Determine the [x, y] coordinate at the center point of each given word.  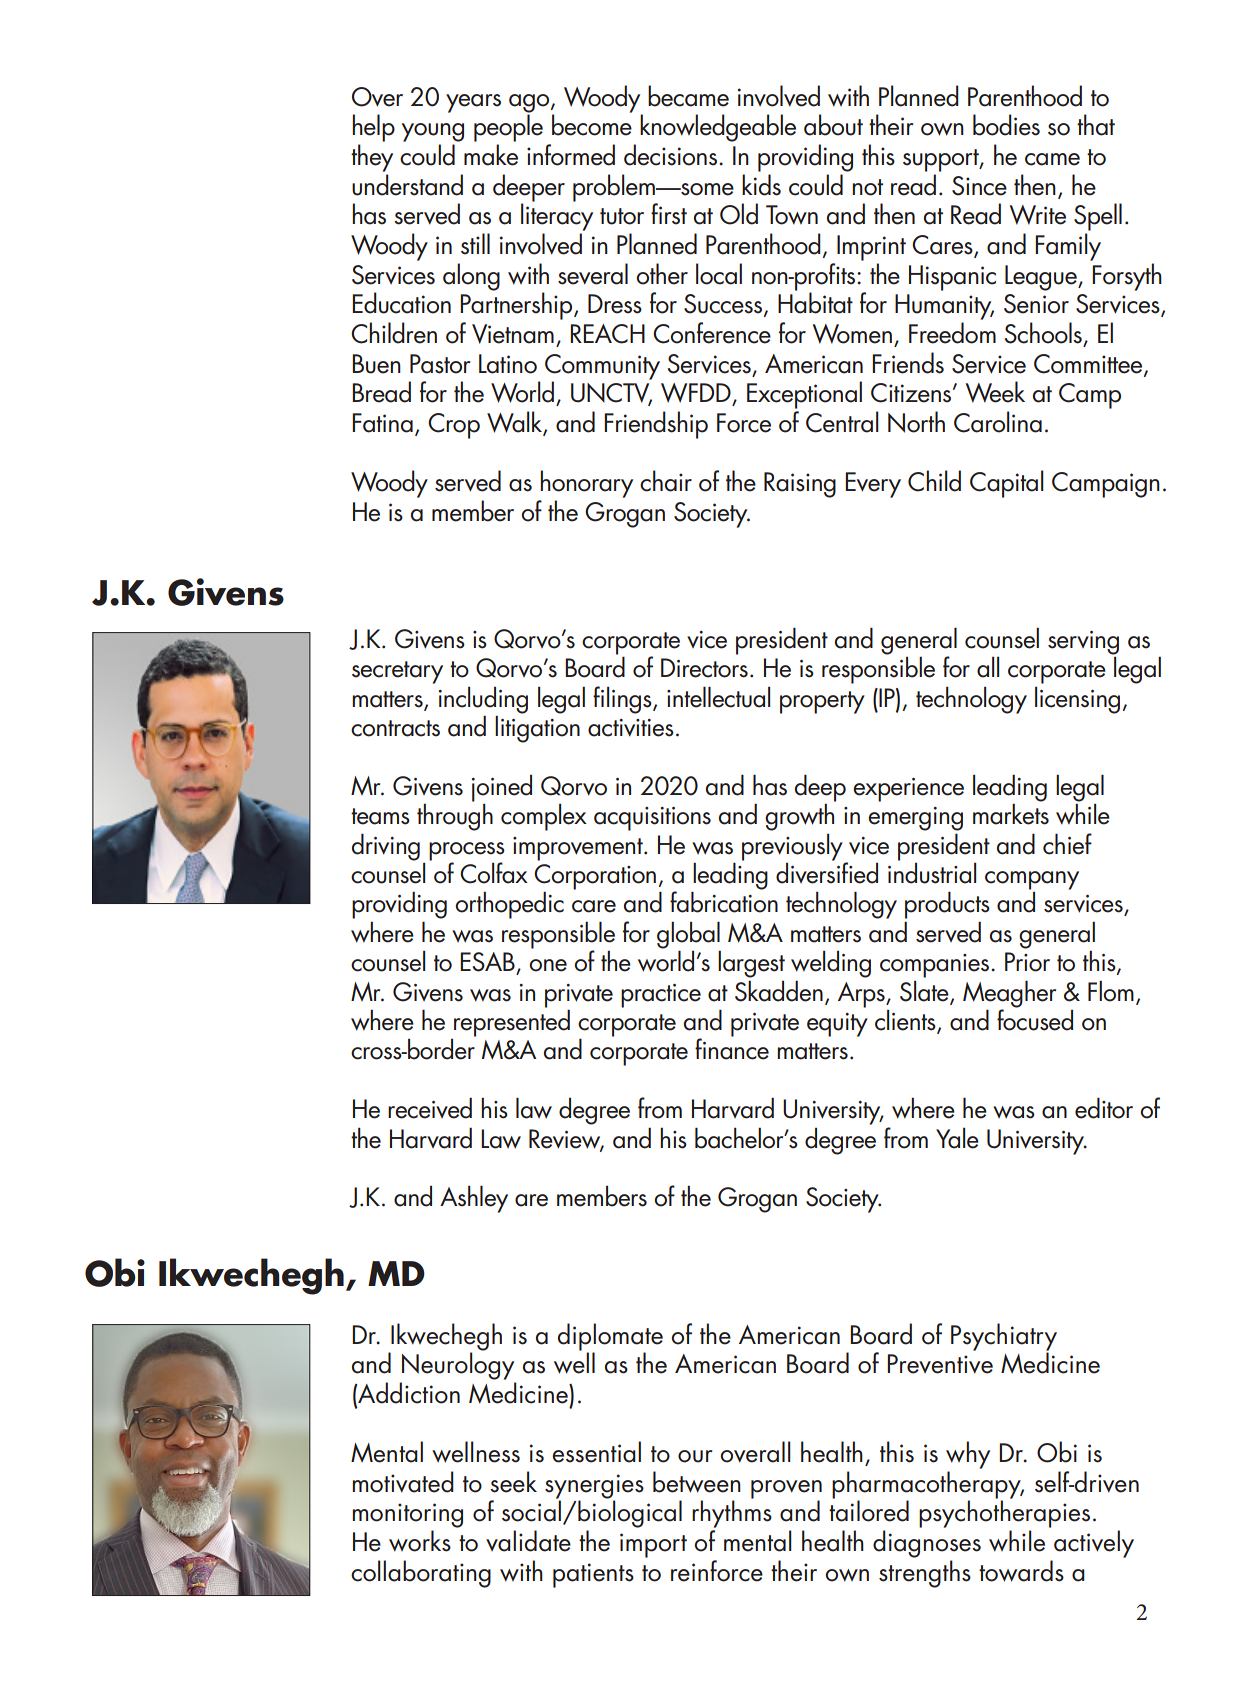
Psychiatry [1004, 1338]
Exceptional [804, 395]
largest [751, 964]
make [491, 155]
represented [512, 1022]
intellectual [718, 697]
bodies [1006, 125]
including [483, 701]
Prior [1027, 962]
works [420, 1541]
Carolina [998, 422]
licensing [1077, 700]
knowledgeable [718, 128]
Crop [454, 426]
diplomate [610, 1338]
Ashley [474, 1199]
